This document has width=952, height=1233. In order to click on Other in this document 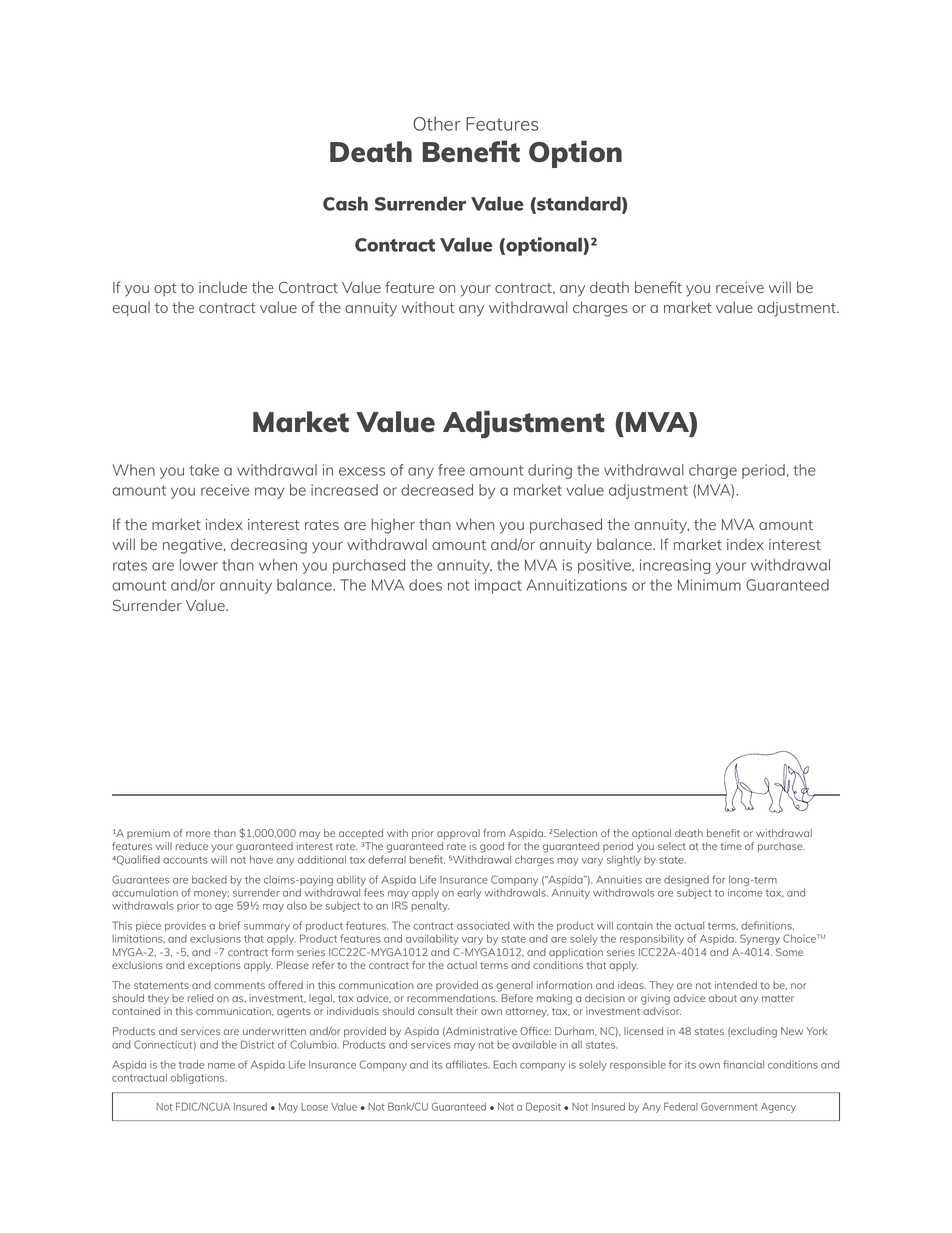, I will do `click(437, 124)`.
